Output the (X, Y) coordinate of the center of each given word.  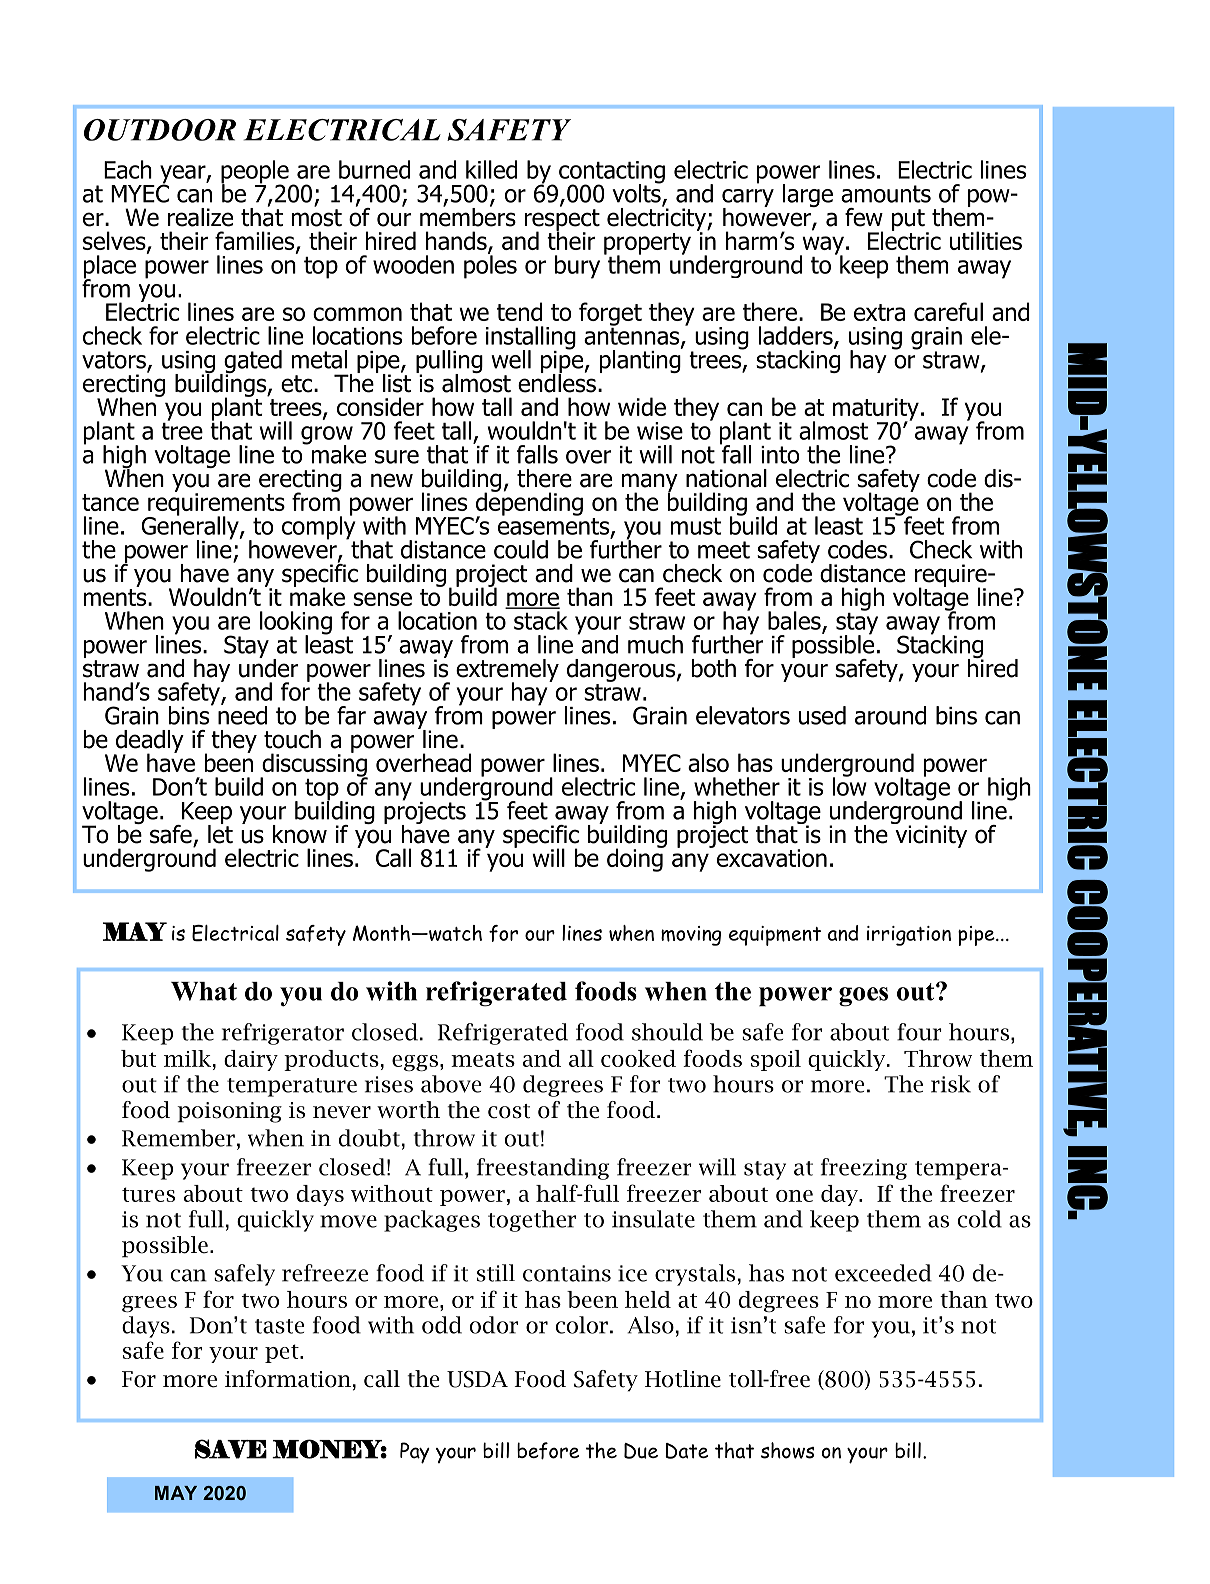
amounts (886, 194)
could (521, 549)
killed (491, 169)
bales (795, 621)
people (256, 173)
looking (296, 624)
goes (863, 997)
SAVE (231, 1449)
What (204, 991)
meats (483, 1059)
